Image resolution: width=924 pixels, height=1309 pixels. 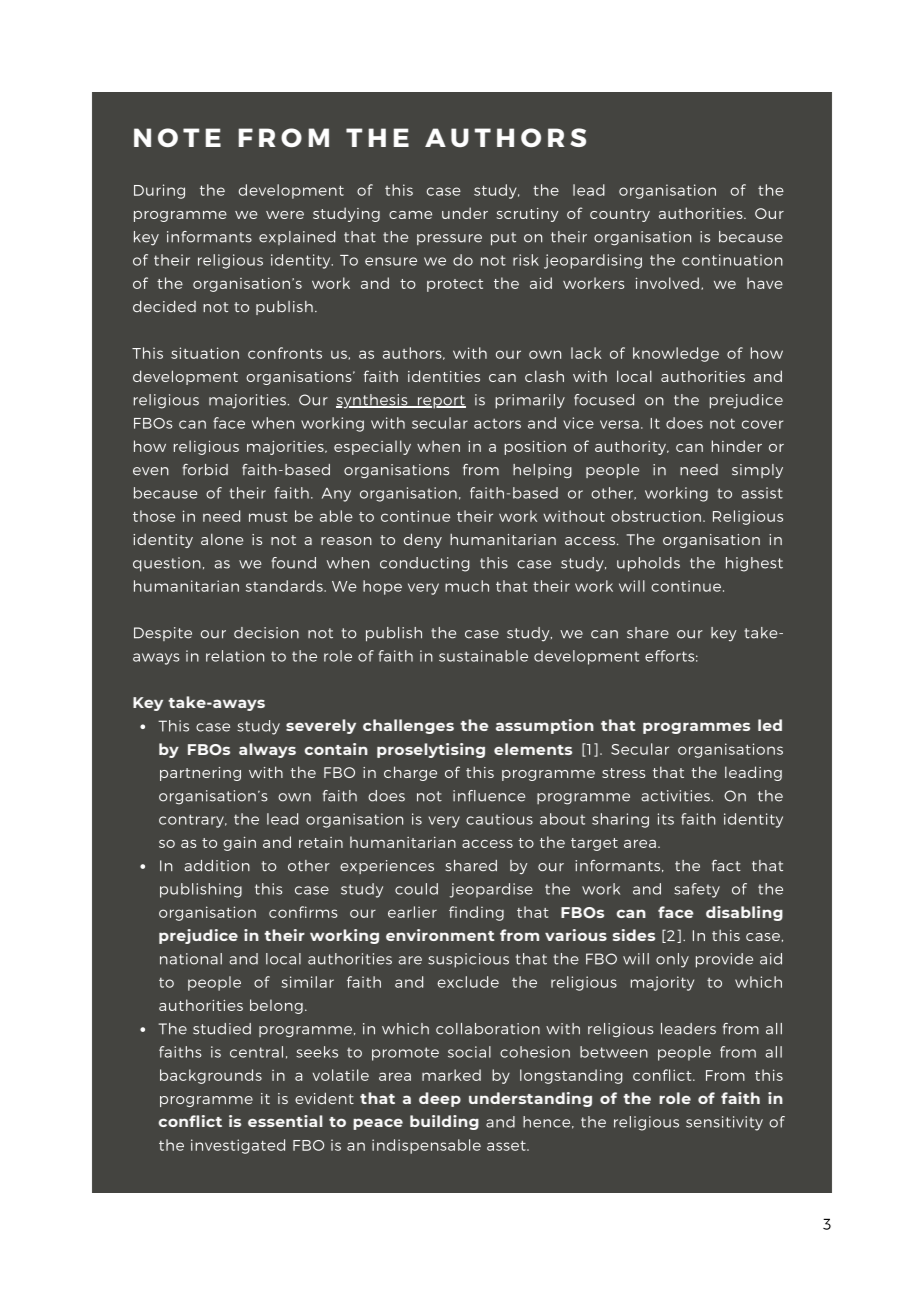 What do you see at coordinates (205, 353) in the document?
I see `situation` at bounding box center [205, 353].
